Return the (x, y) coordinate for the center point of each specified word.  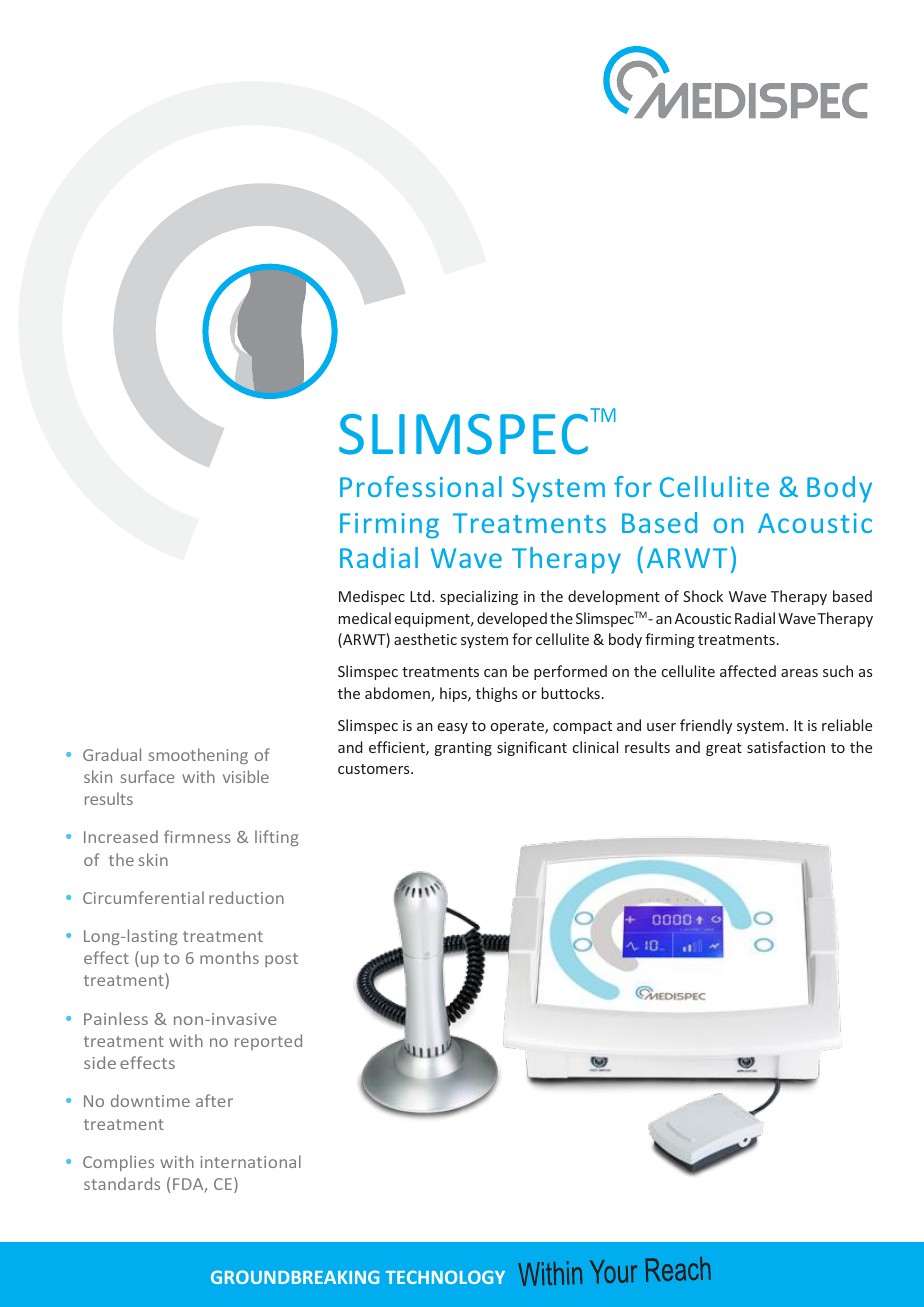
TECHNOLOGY (445, 1277)
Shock (703, 596)
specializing (479, 597)
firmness (197, 836)
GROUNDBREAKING (295, 1277)
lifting (276, 838)
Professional (421, 486)
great (724, 749)
